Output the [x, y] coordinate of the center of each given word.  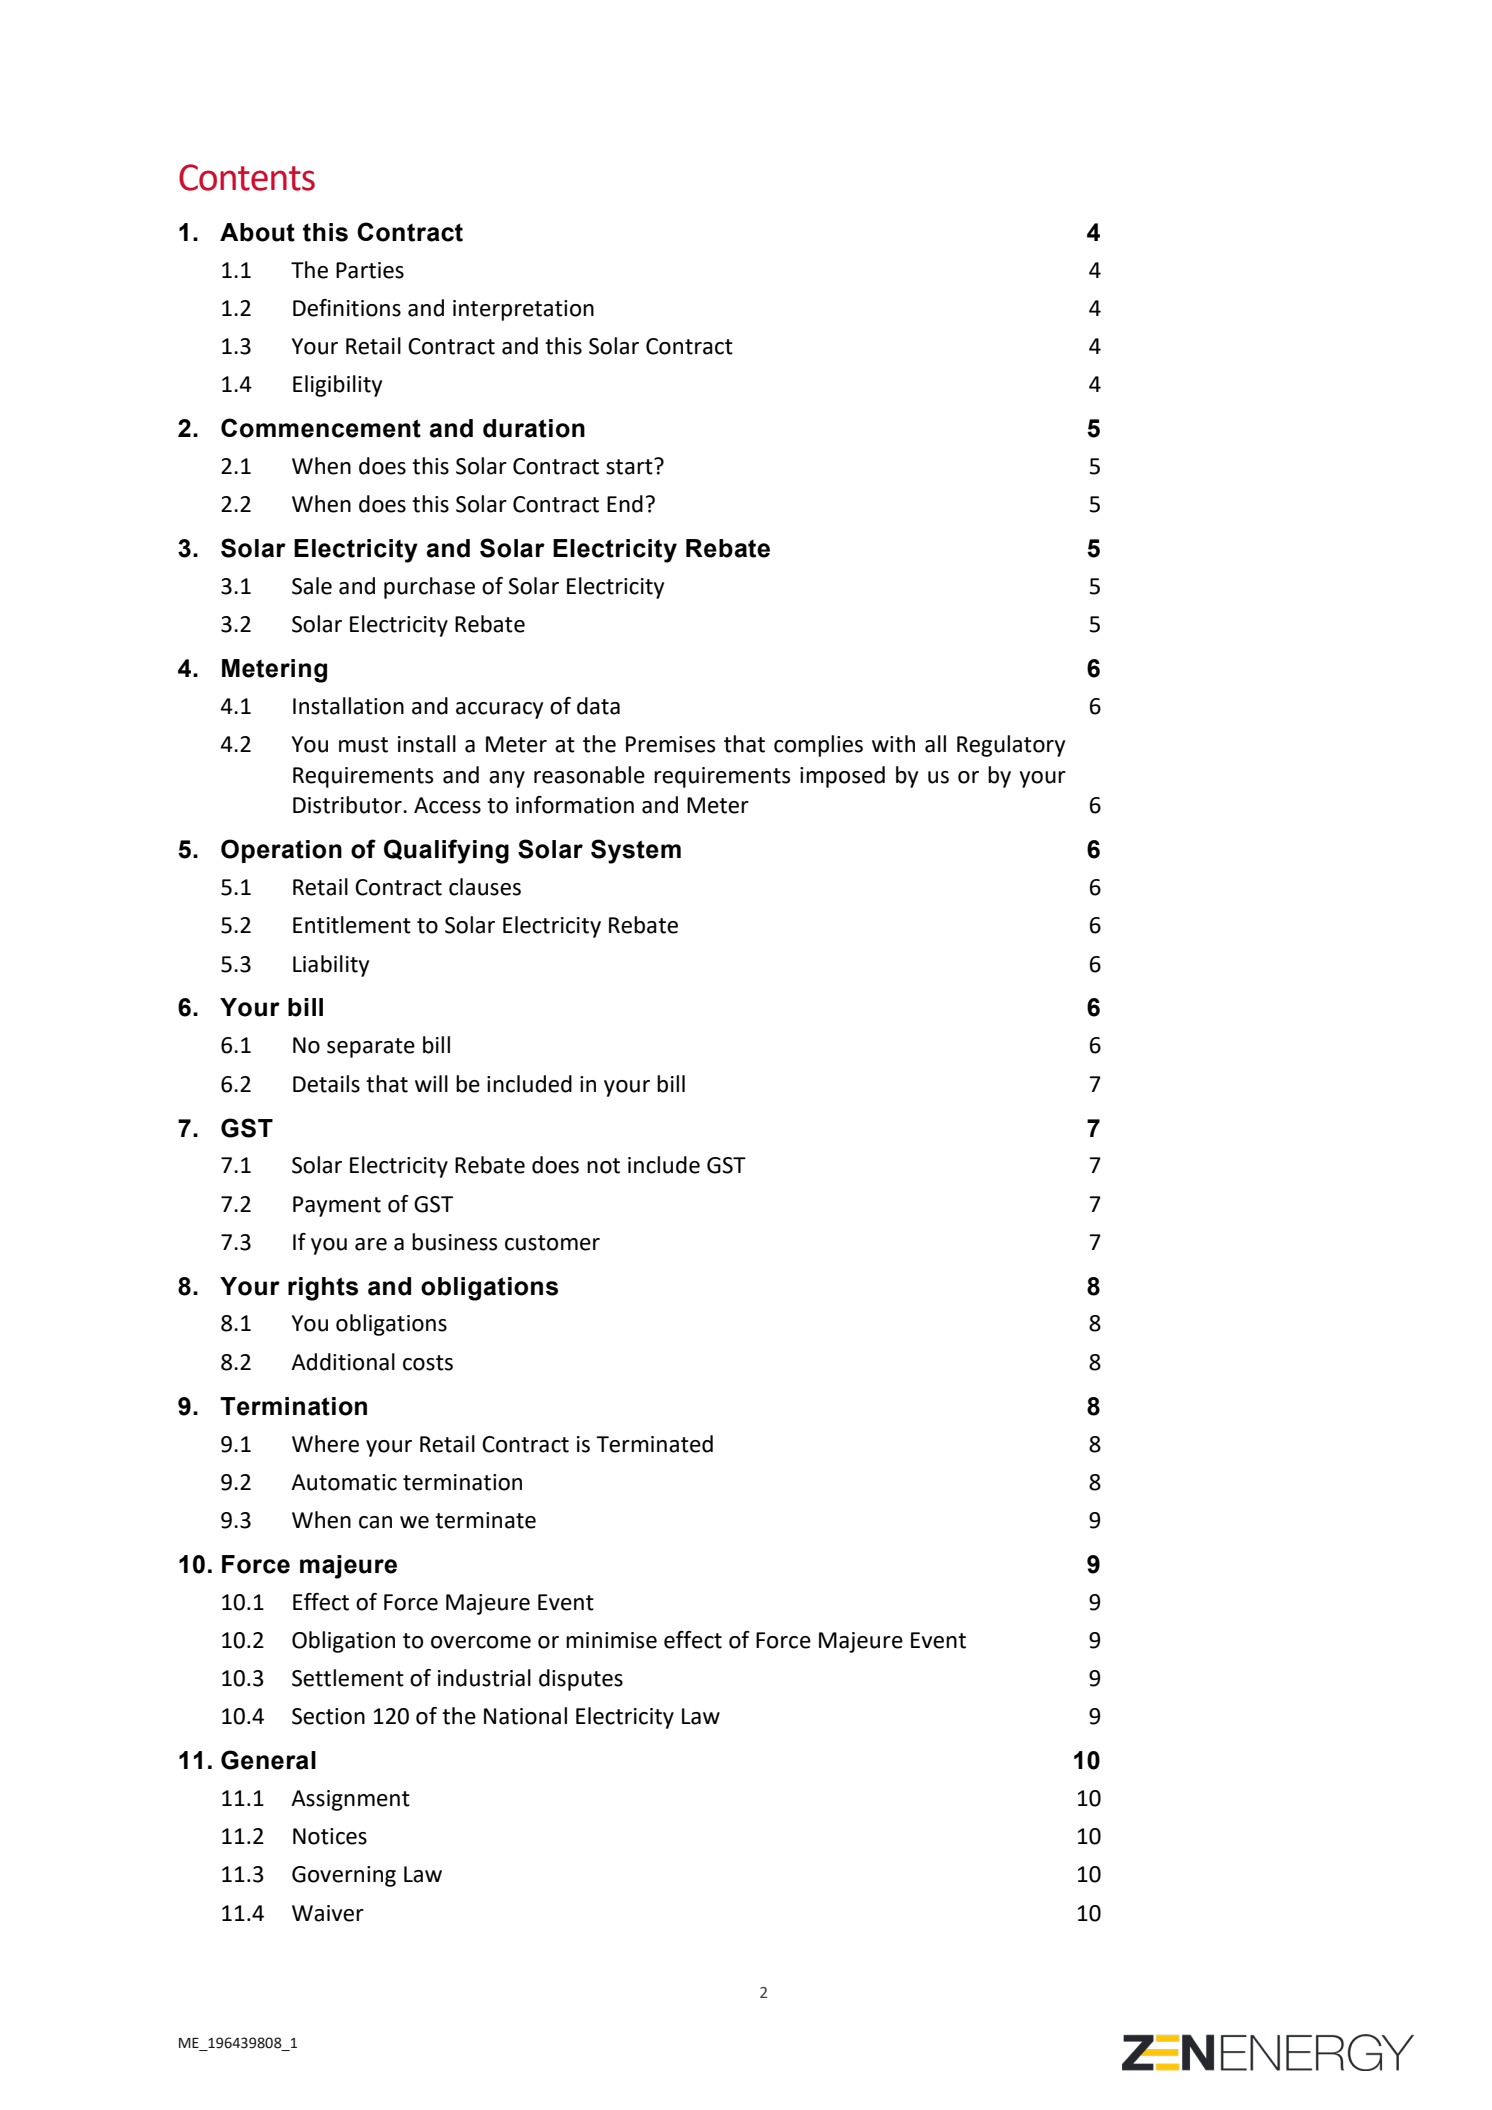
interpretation [523, 310]
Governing [344, 1876]
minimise [611, 1640]
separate [371, 1048]
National [525, 1716]
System [636, 851]
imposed [842, 777]
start [630, 466]
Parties [370, 270]
